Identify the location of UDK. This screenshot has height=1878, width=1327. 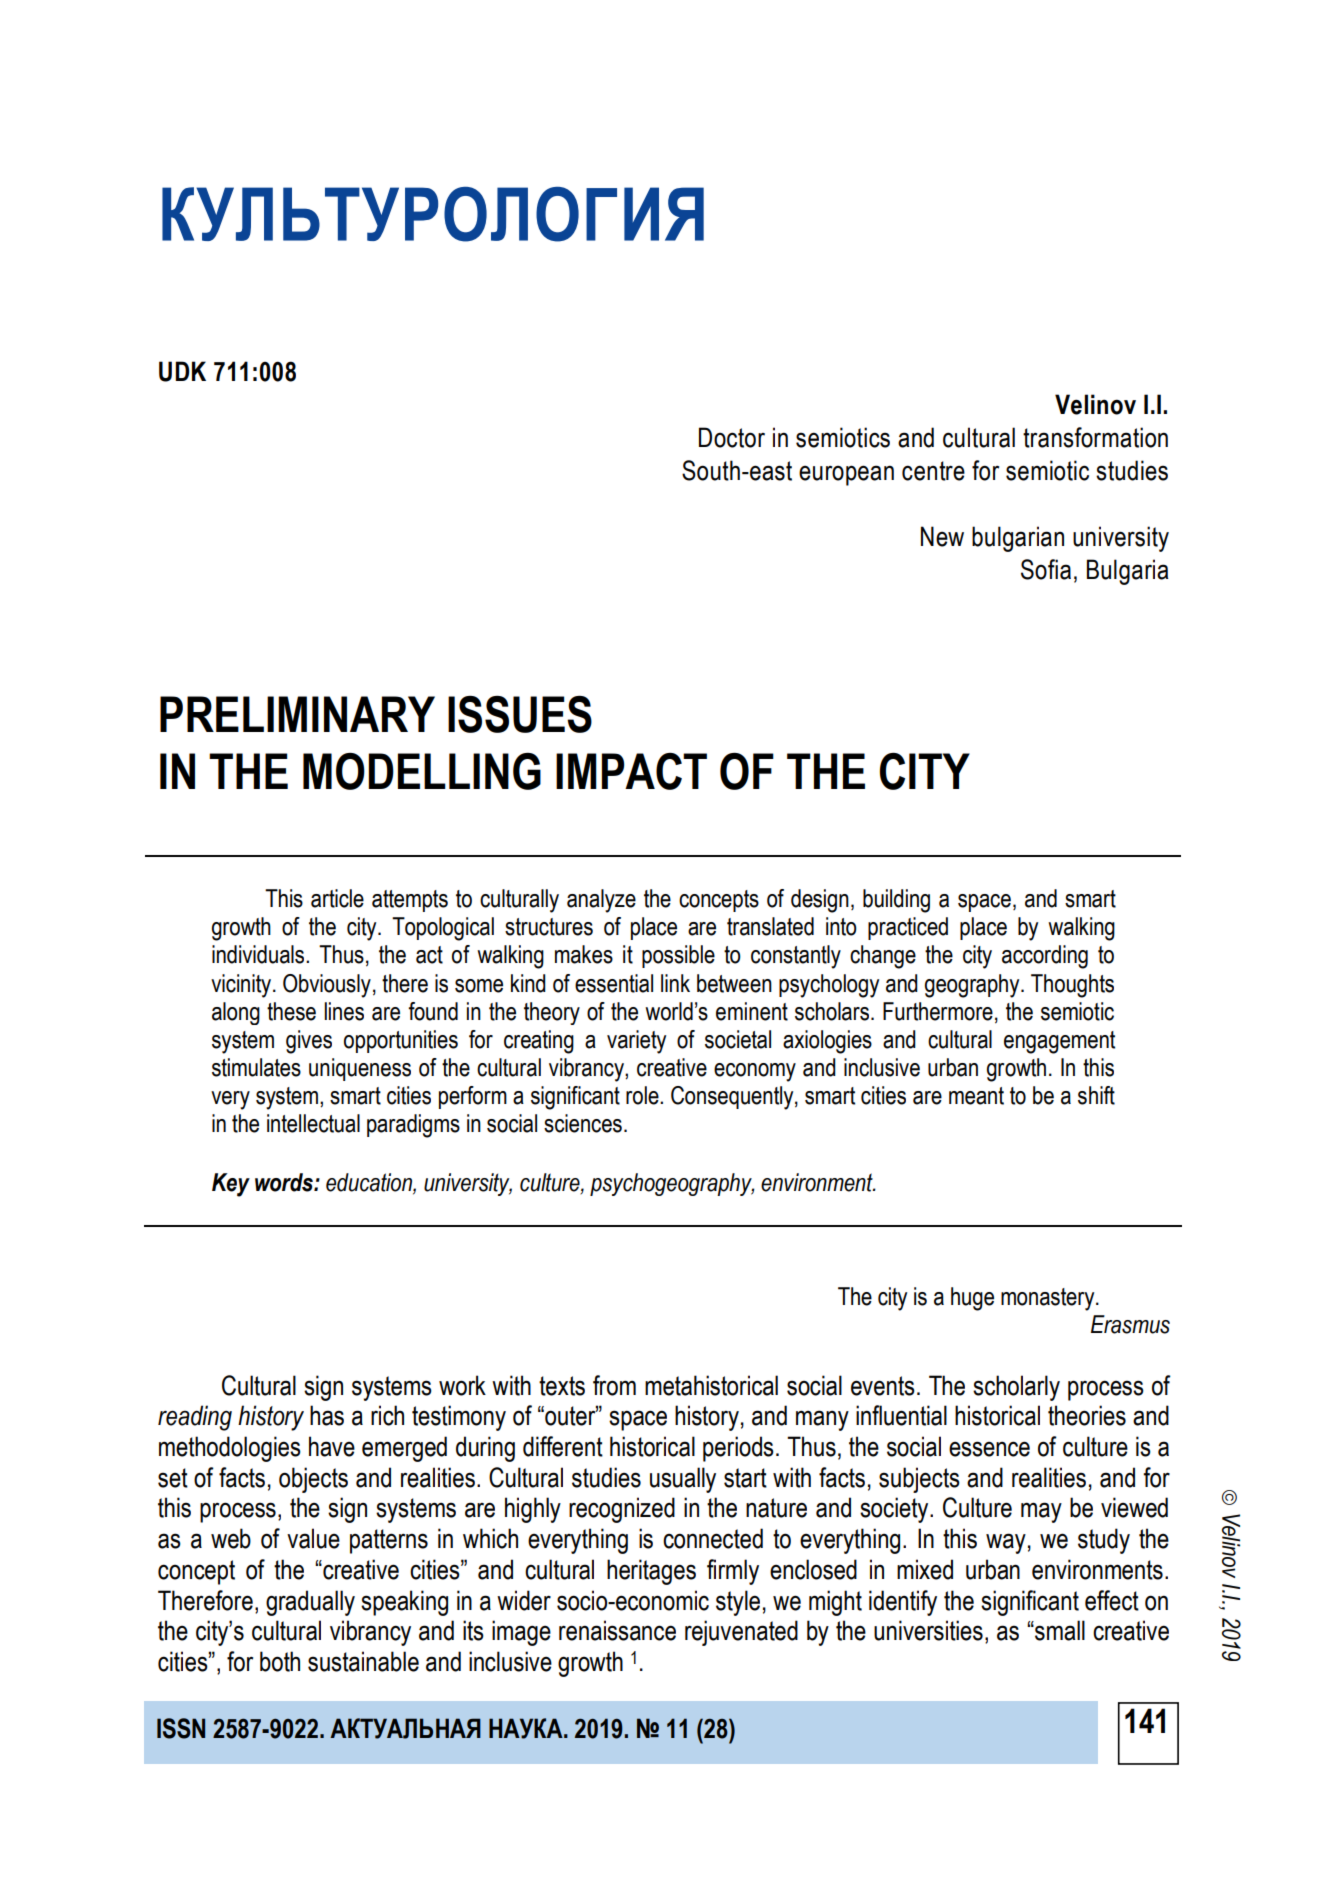
(182, 371).
